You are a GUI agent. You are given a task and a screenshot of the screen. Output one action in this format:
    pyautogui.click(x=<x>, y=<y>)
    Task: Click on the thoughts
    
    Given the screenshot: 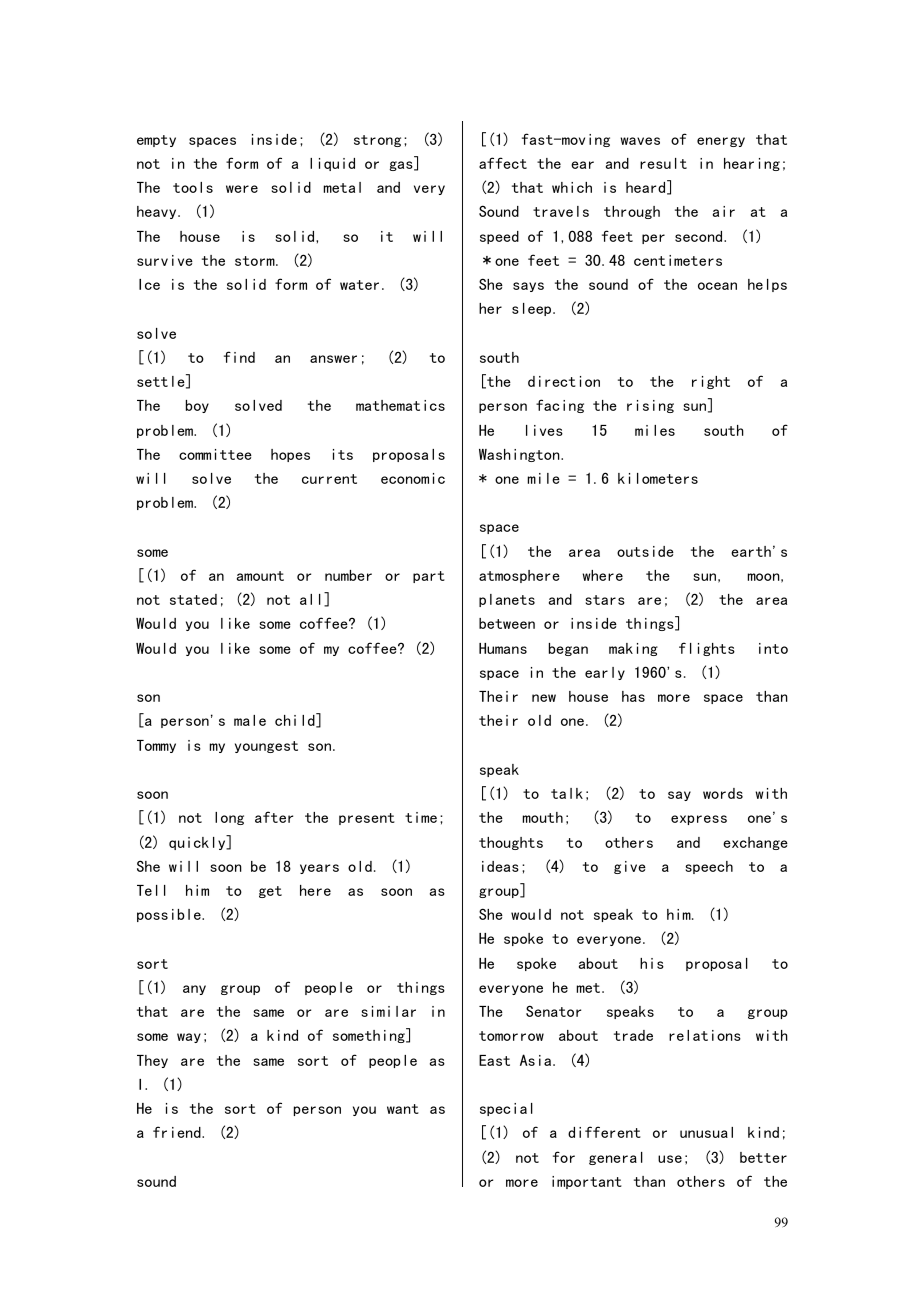 What is the action you would take?
    pyautogui.click(x=511, y=843)
